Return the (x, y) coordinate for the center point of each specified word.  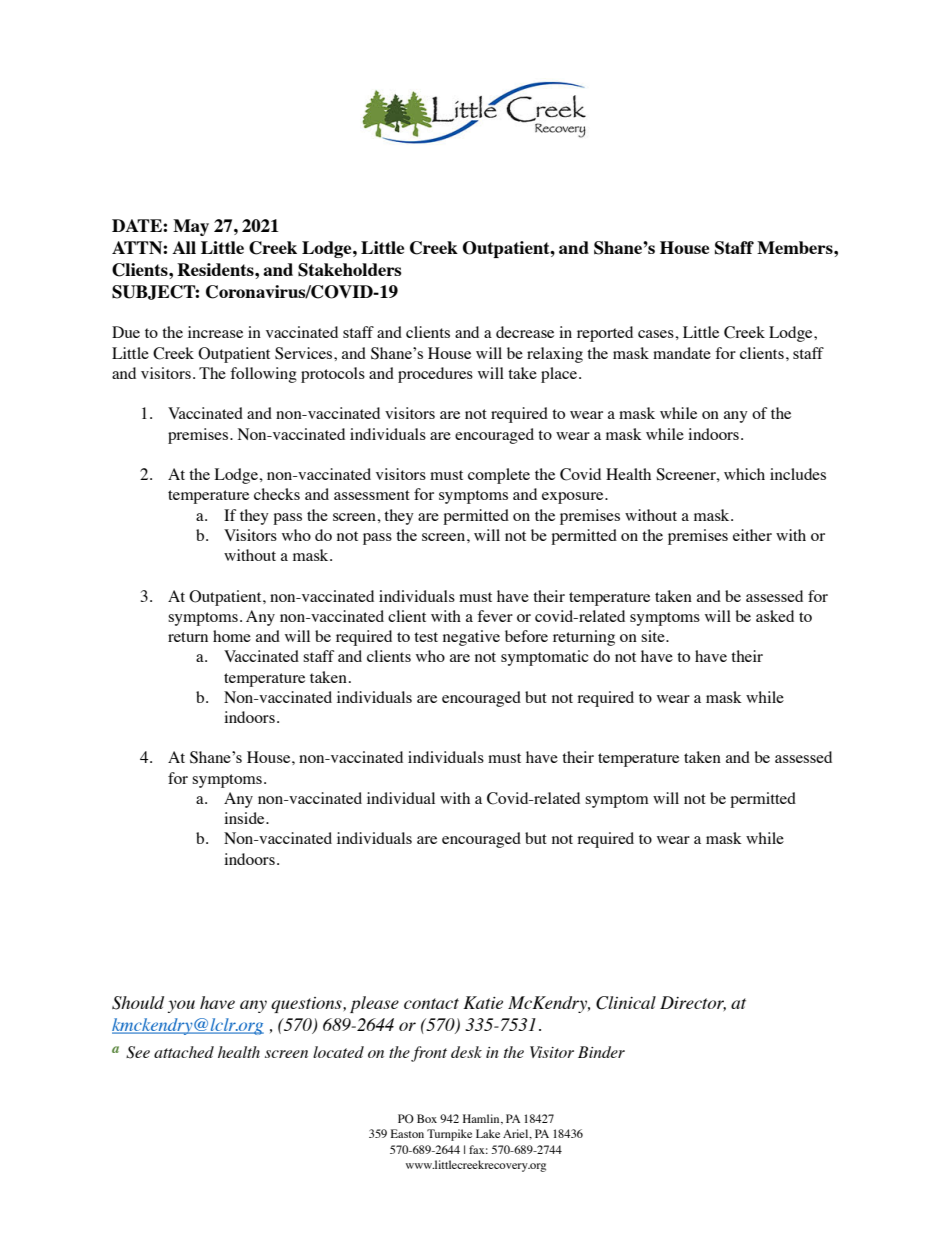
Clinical (626, 1003)
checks (277, 494)
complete (499, 476)
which (744, 474)
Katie (483, 1002)
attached (184, 1052)
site (654, 636)
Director (693, 1003)
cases (657, 334)
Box (427, 1118)
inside (245, 818)
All (184, 247)
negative (471, 638)
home (232, 636)
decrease (525, 332)
